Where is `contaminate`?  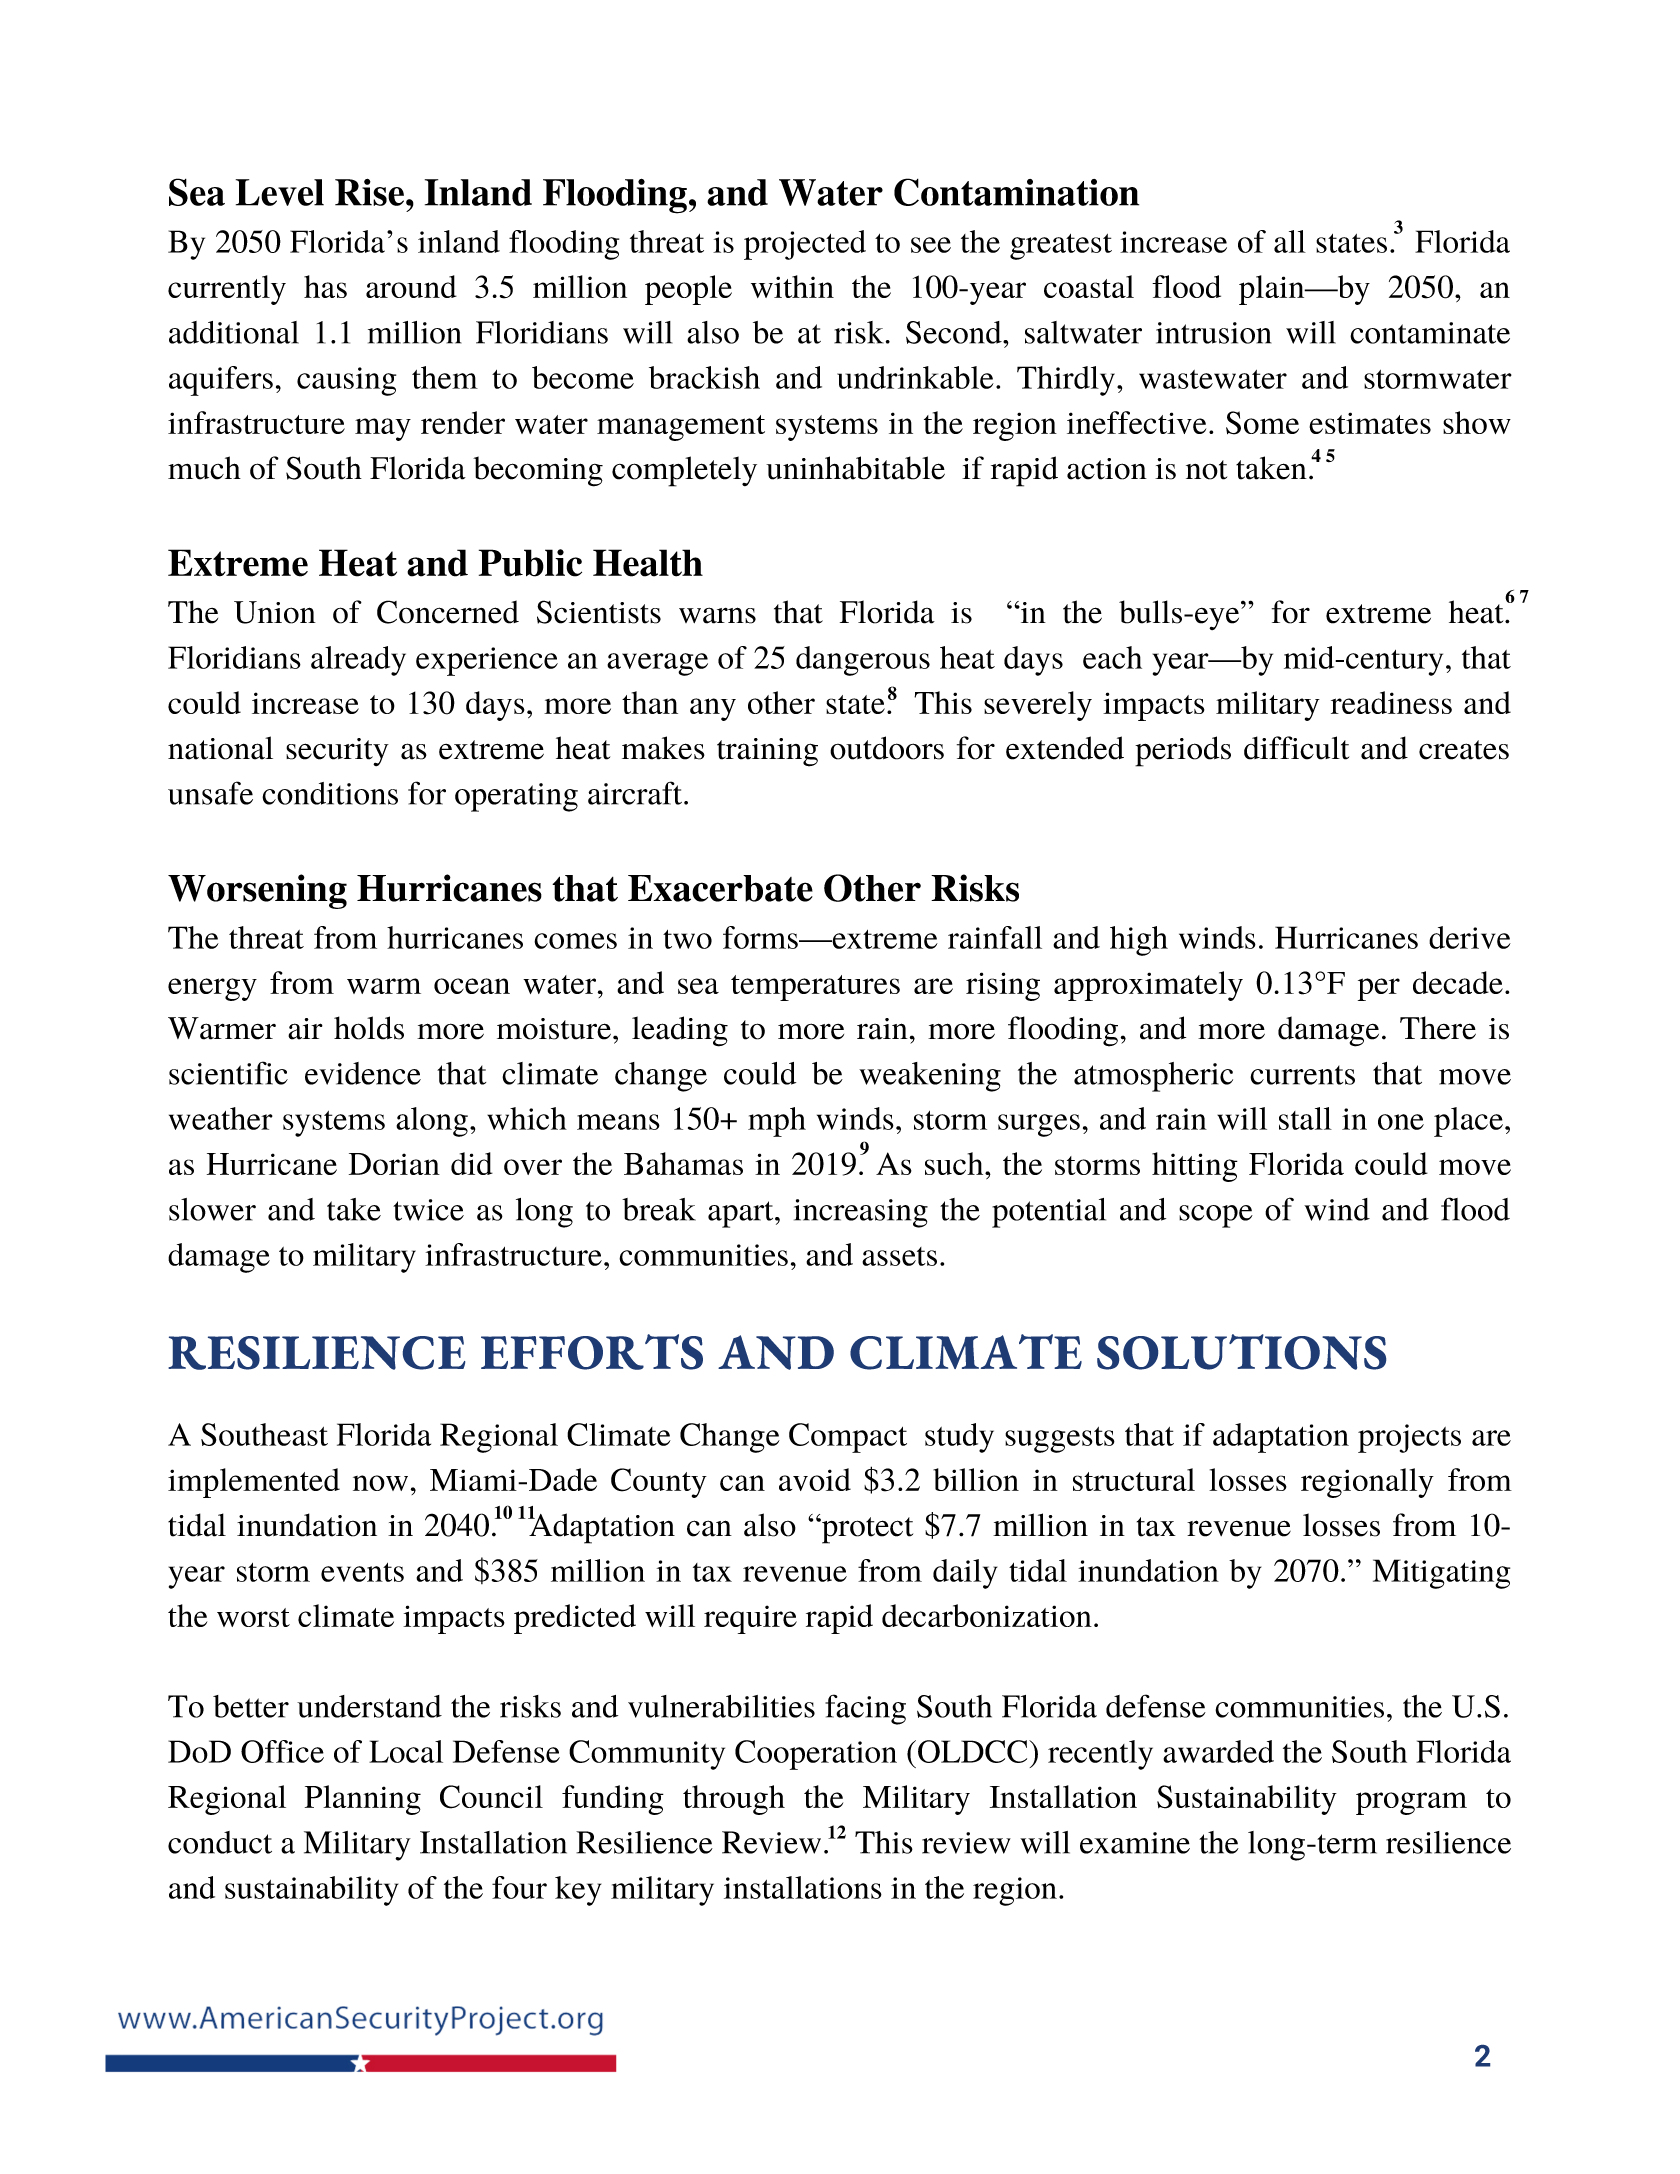 contaminate is located at coordinates (1430, 333).
